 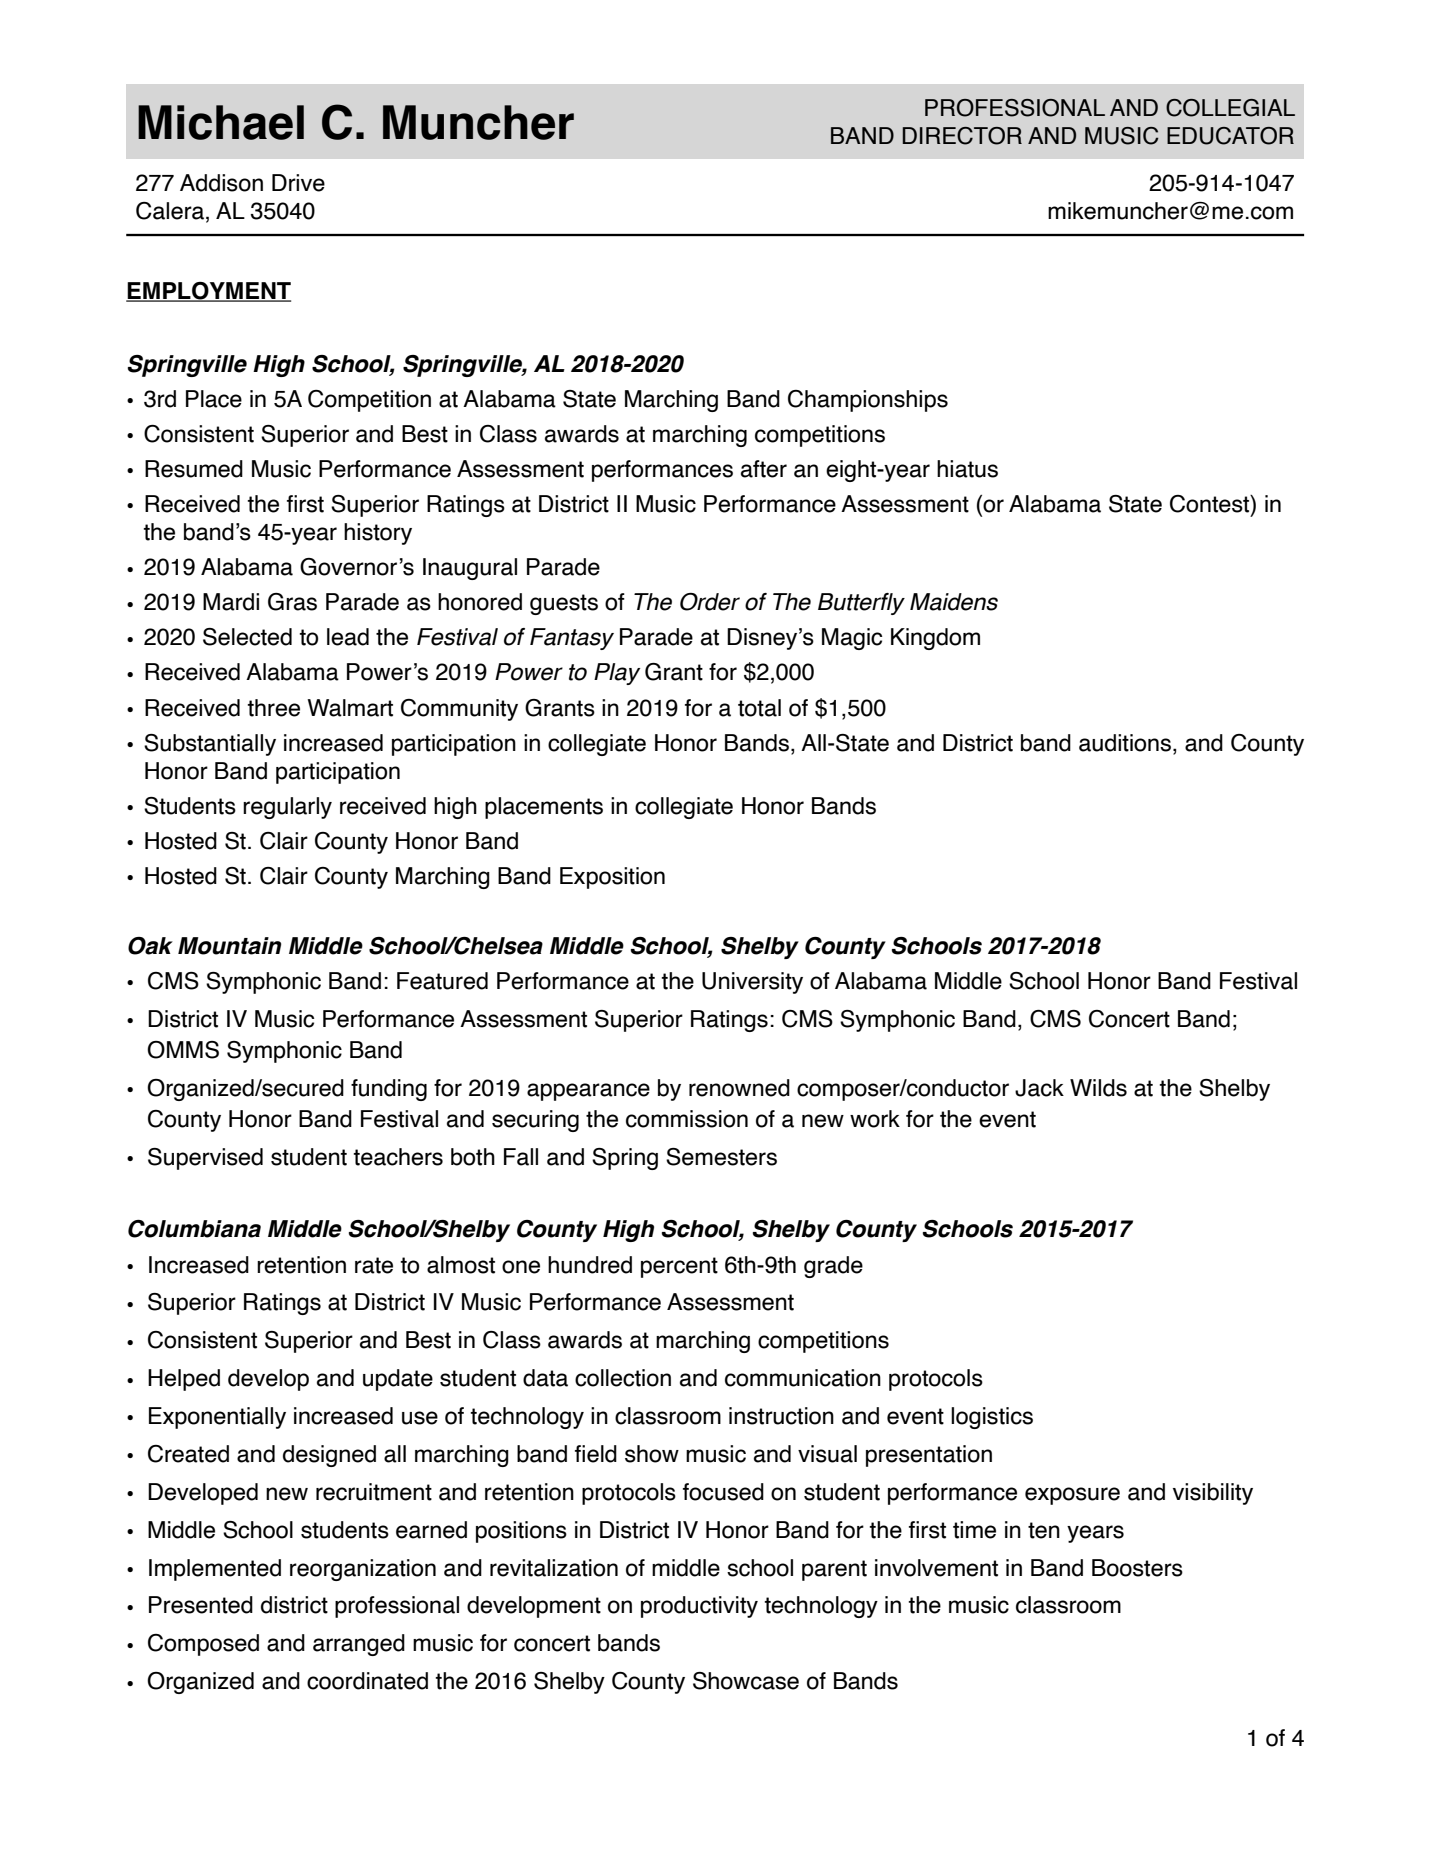 What do you see at coordinates (962, 136) in the image?
I see `DIRECTOR` at bounding box center [962, 136].
